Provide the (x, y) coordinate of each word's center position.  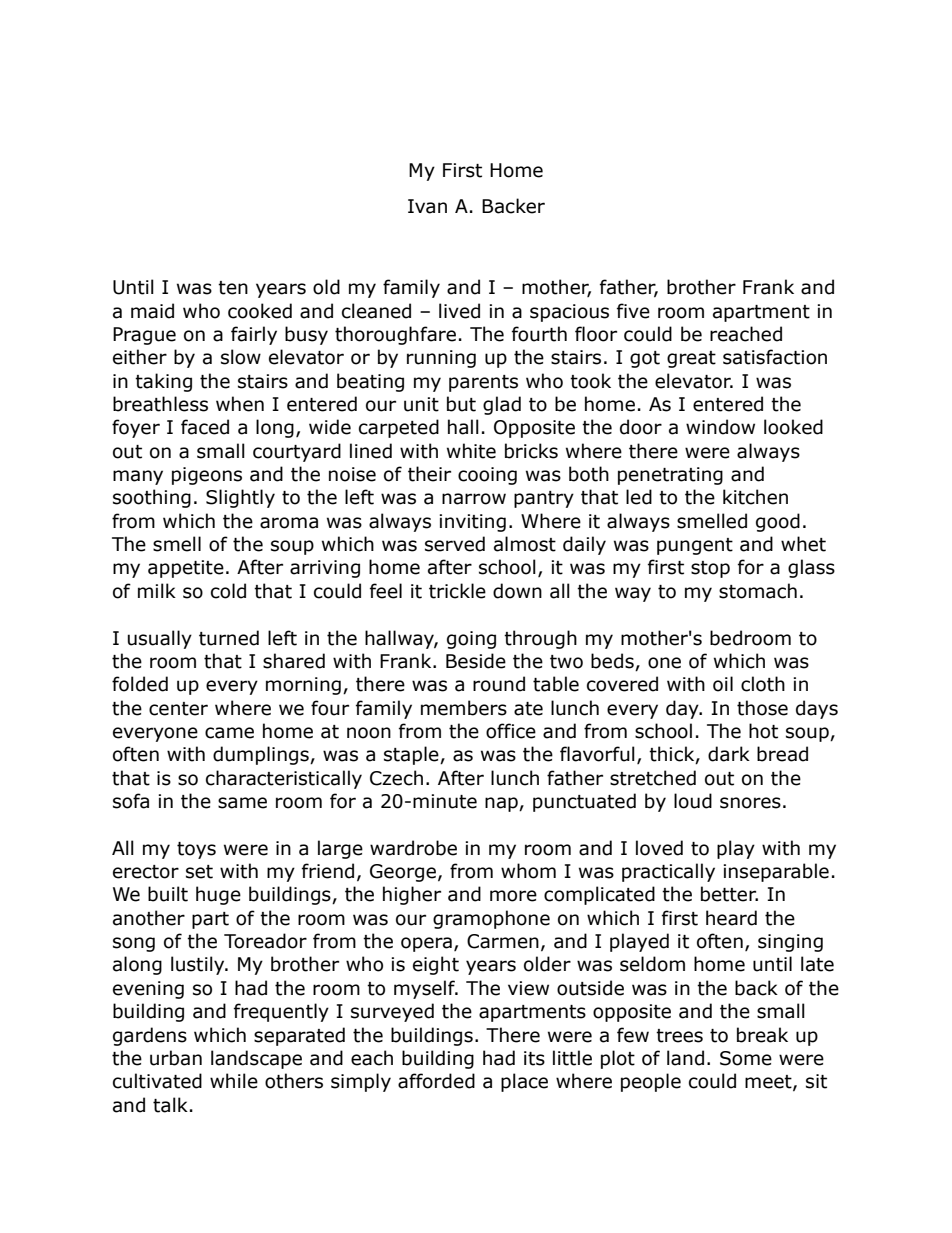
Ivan (427, 206)
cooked (260, 311)
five (633, 311)
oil (723, 684)
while (234, 1081)
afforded (436, 1081)
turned (229, 638)
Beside (476, 661)
